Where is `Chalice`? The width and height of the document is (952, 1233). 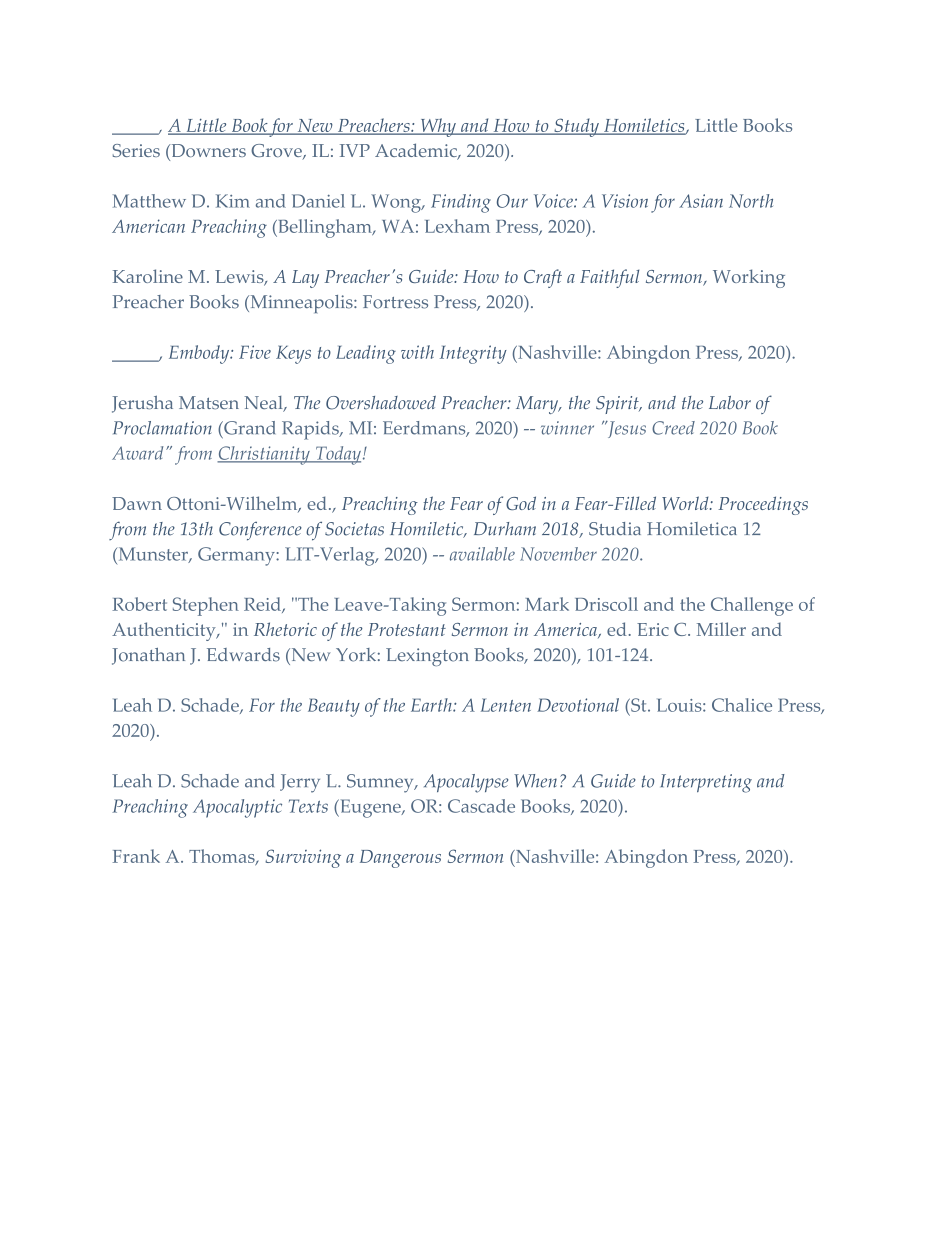
Chalice is located at coordinates (742, 705).
